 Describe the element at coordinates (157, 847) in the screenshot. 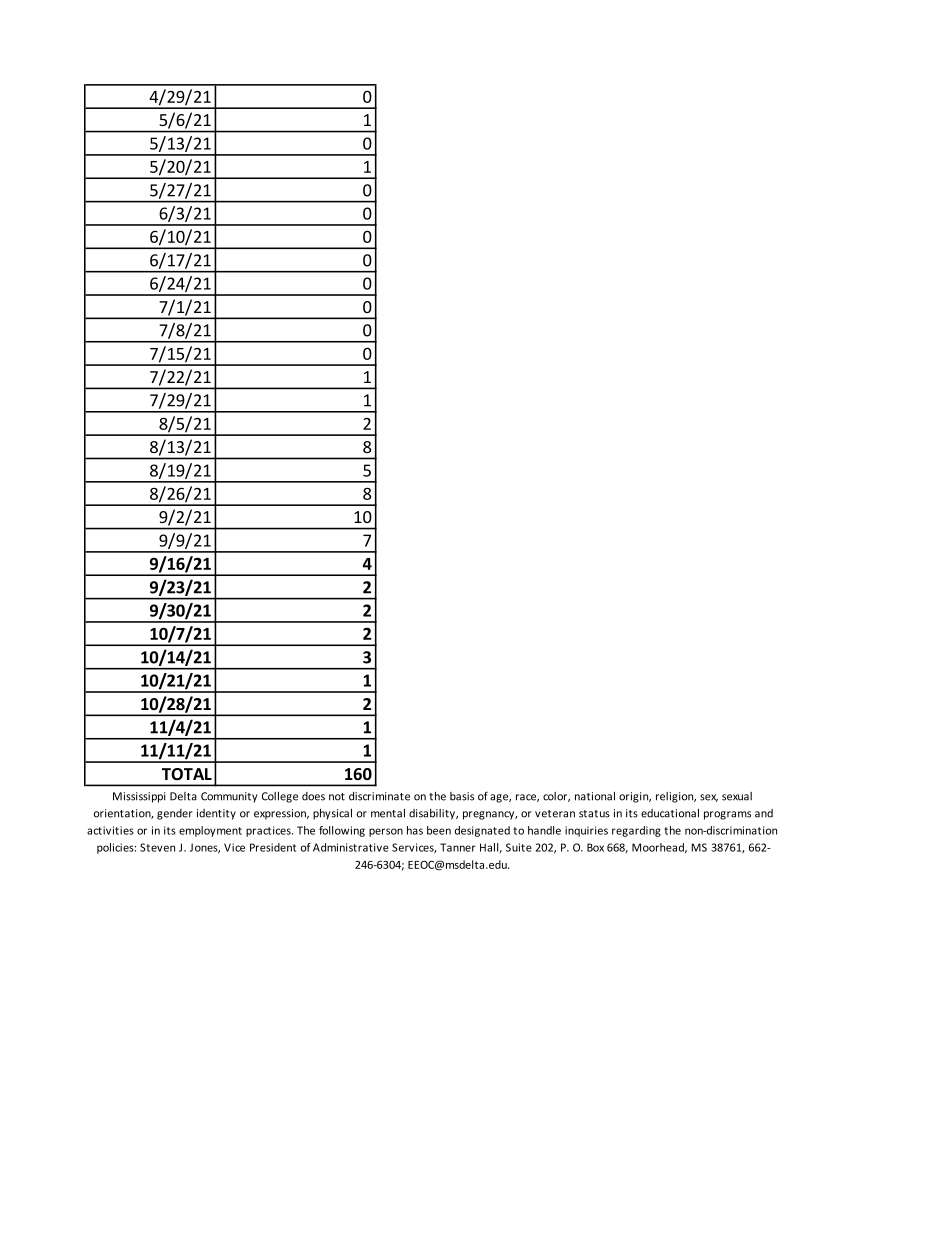

I see `Steven` at that location.
